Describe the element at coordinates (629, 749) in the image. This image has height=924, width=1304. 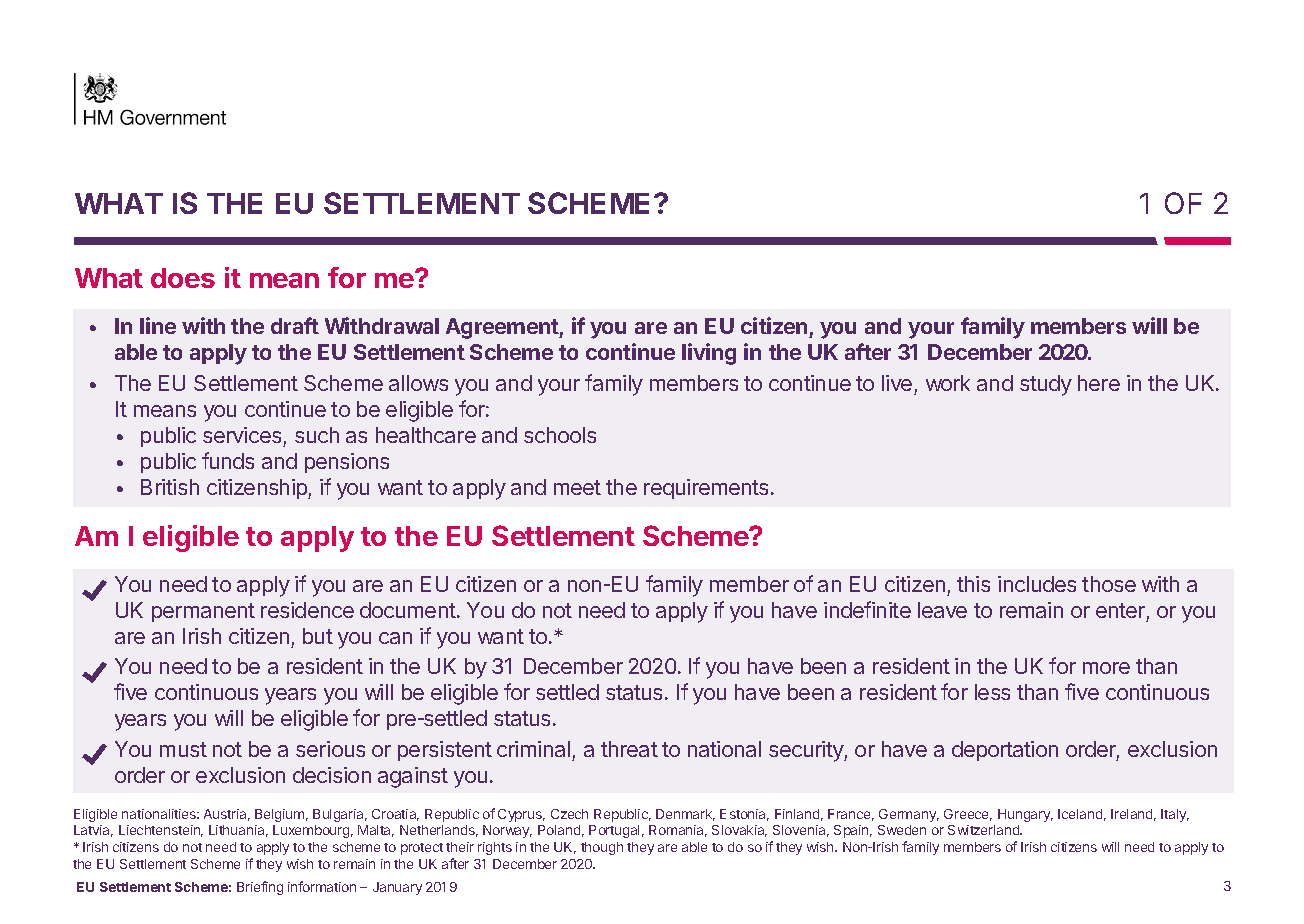
I see `threat` at that location.
